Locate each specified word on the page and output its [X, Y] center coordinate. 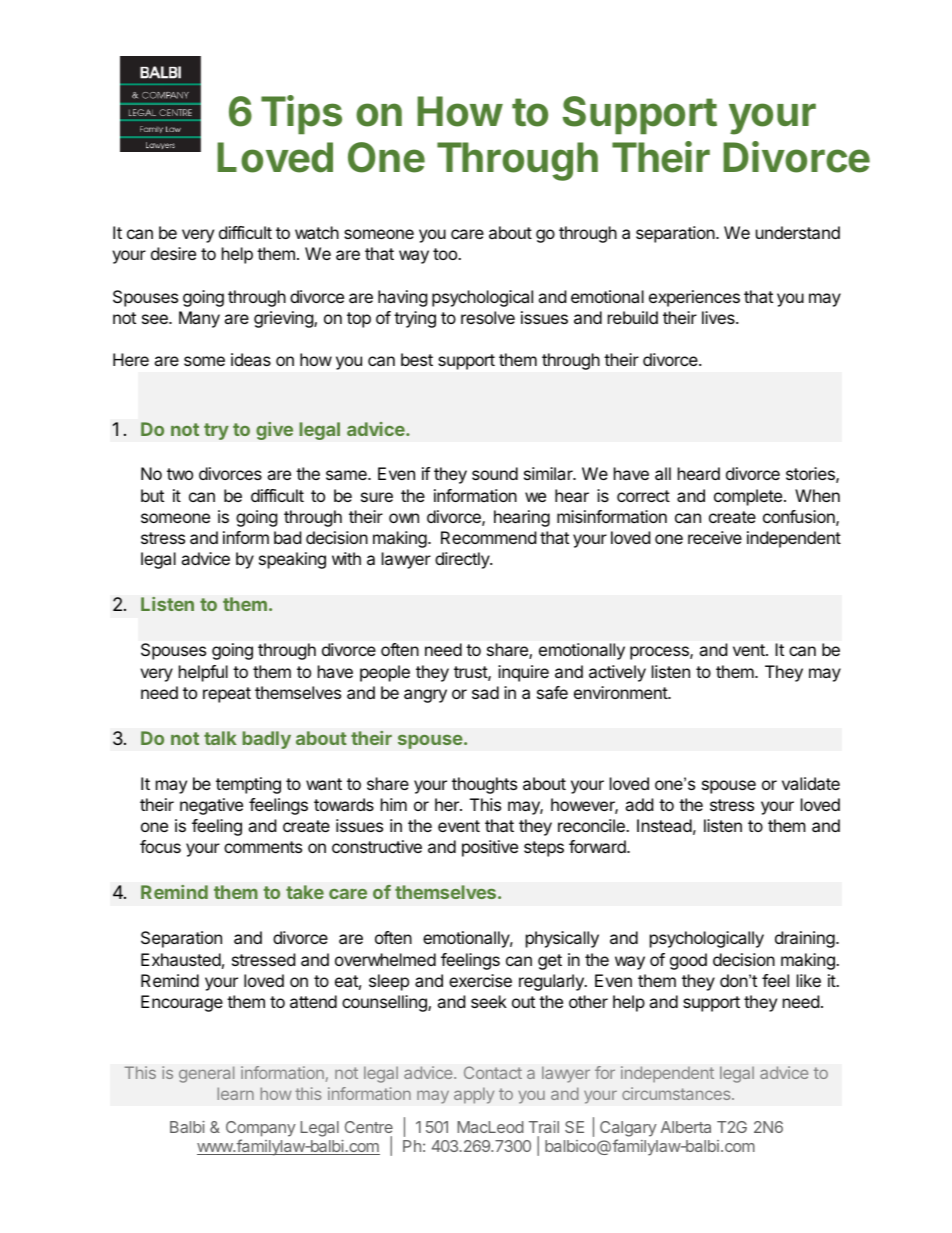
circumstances [677, 1093]
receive [715, 537]
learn [236, 1093]
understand [798, 232]
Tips [301, 114]
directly [463, 560]
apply [474, 1095]
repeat [227, 695]
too [446, 254]
